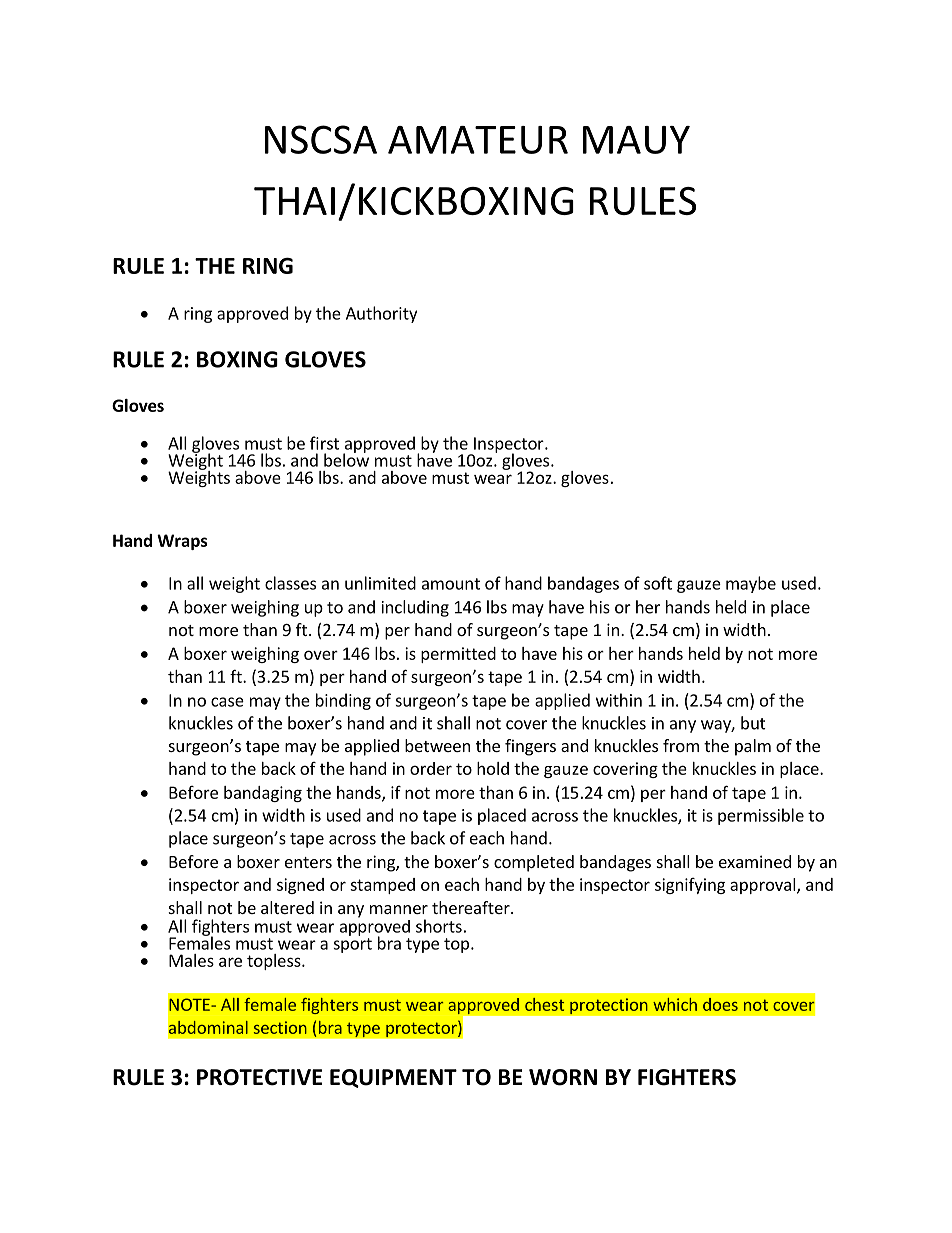 Image resolution: width=952 pixels, height=1233 pixels. I want to click on Authority, so click(381, 314).
